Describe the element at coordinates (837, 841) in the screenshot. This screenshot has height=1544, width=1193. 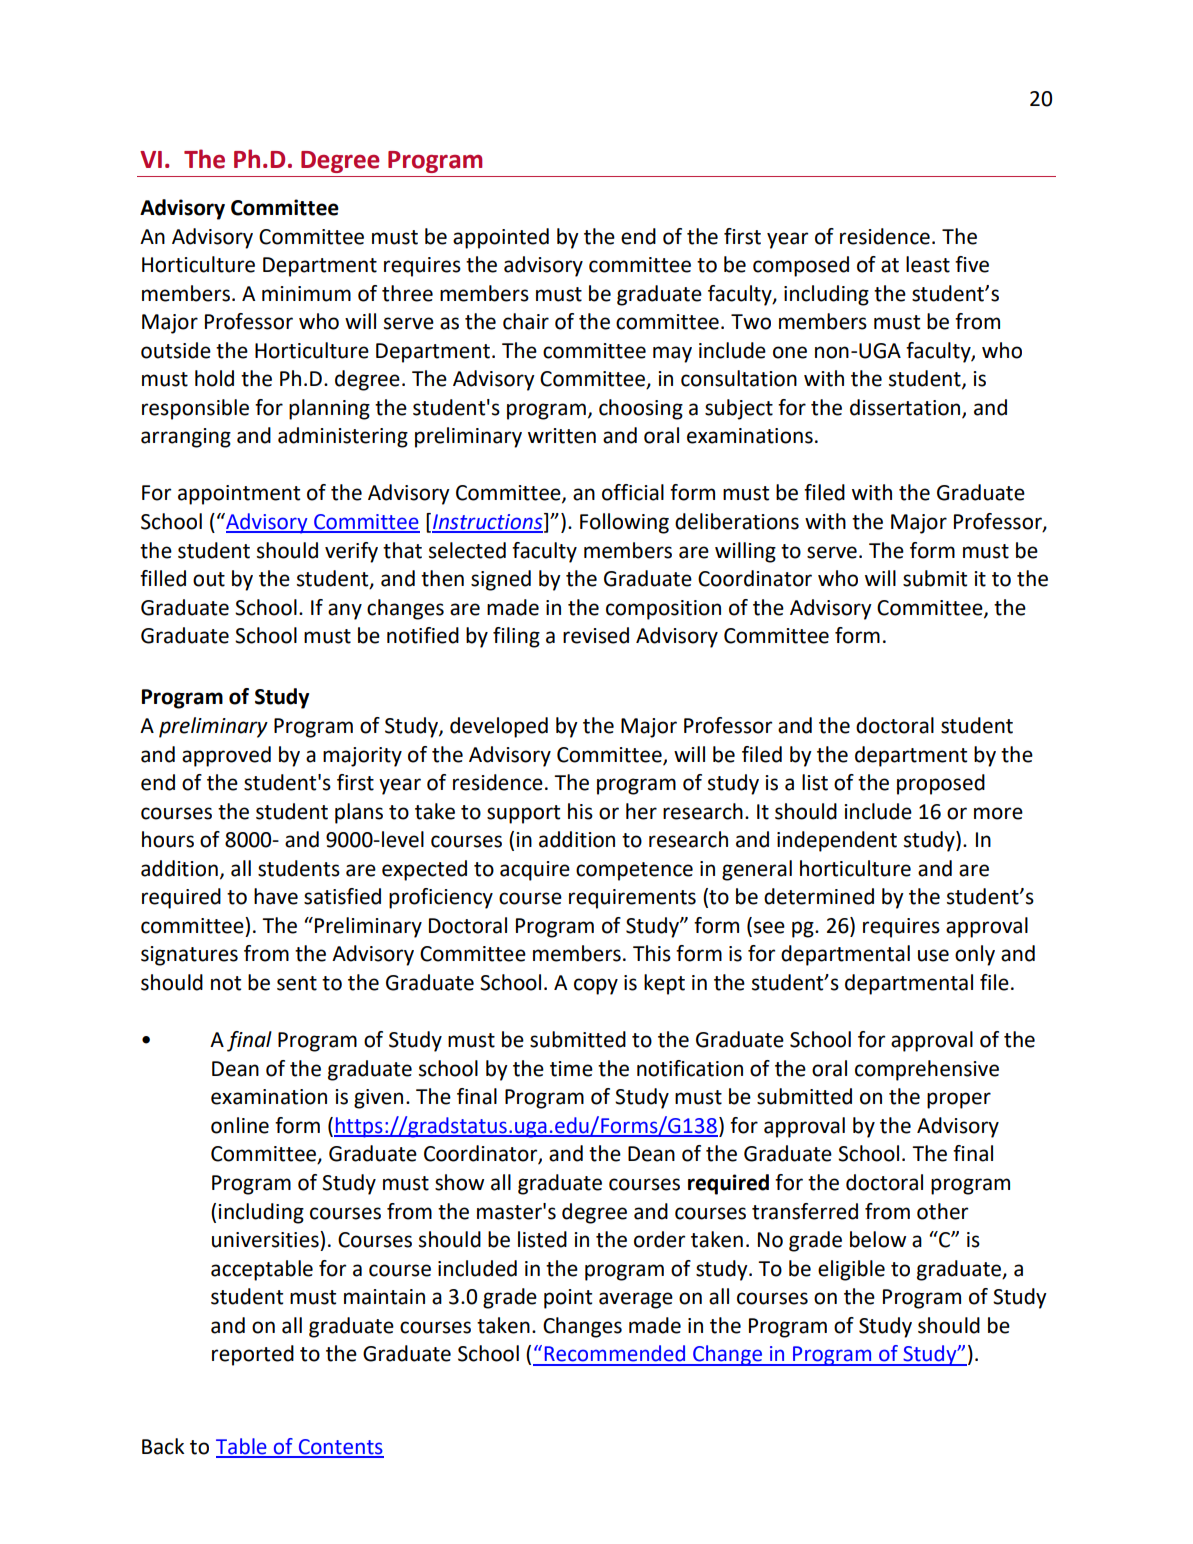
I see `independent` at that location.
